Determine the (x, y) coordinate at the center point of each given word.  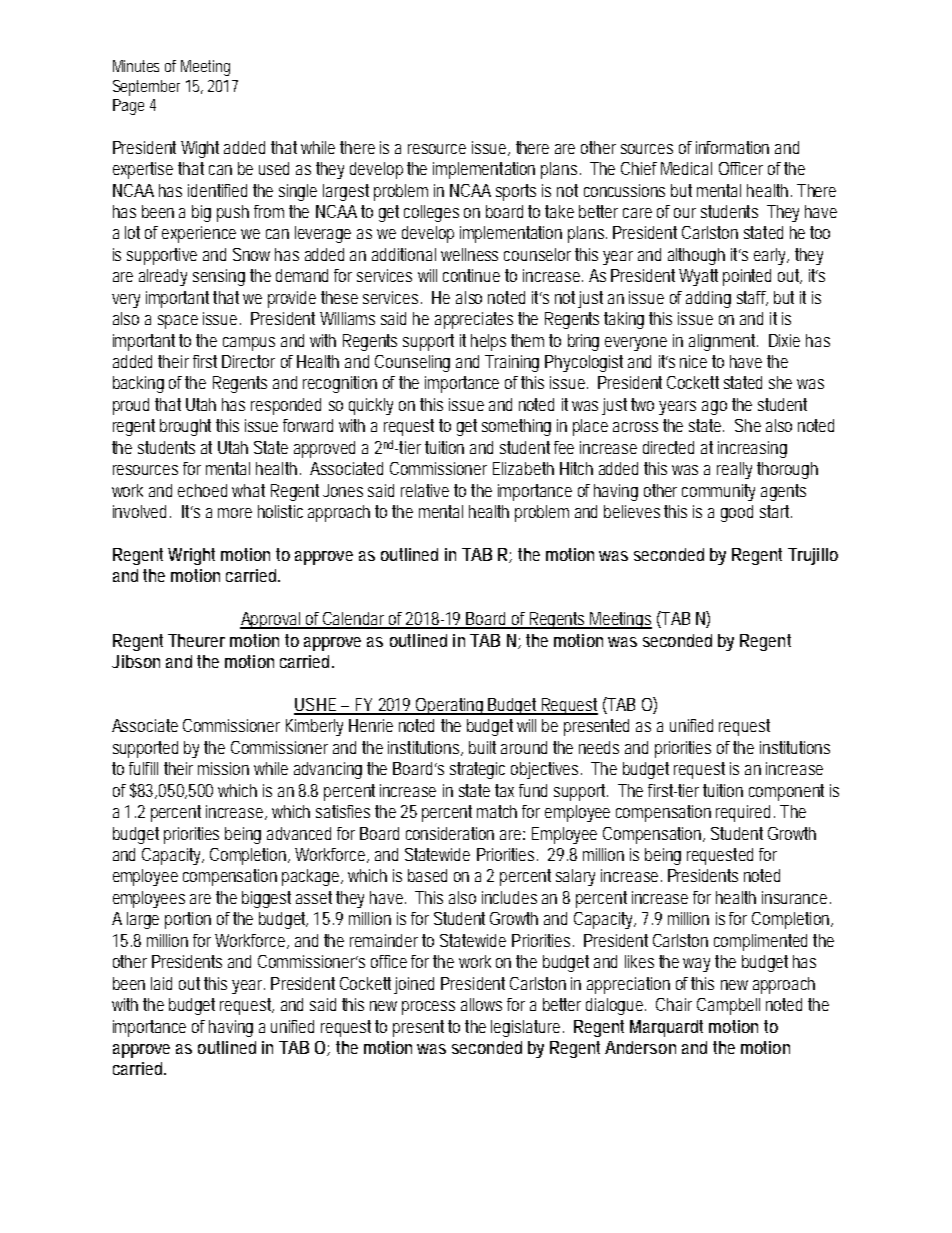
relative (425, 490)
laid (161, 983)
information (732, 147)
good (737, 513)
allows (481, 1004)
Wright (191, 556)
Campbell (728, 1006)
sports (516, 192)
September (146, 88)
